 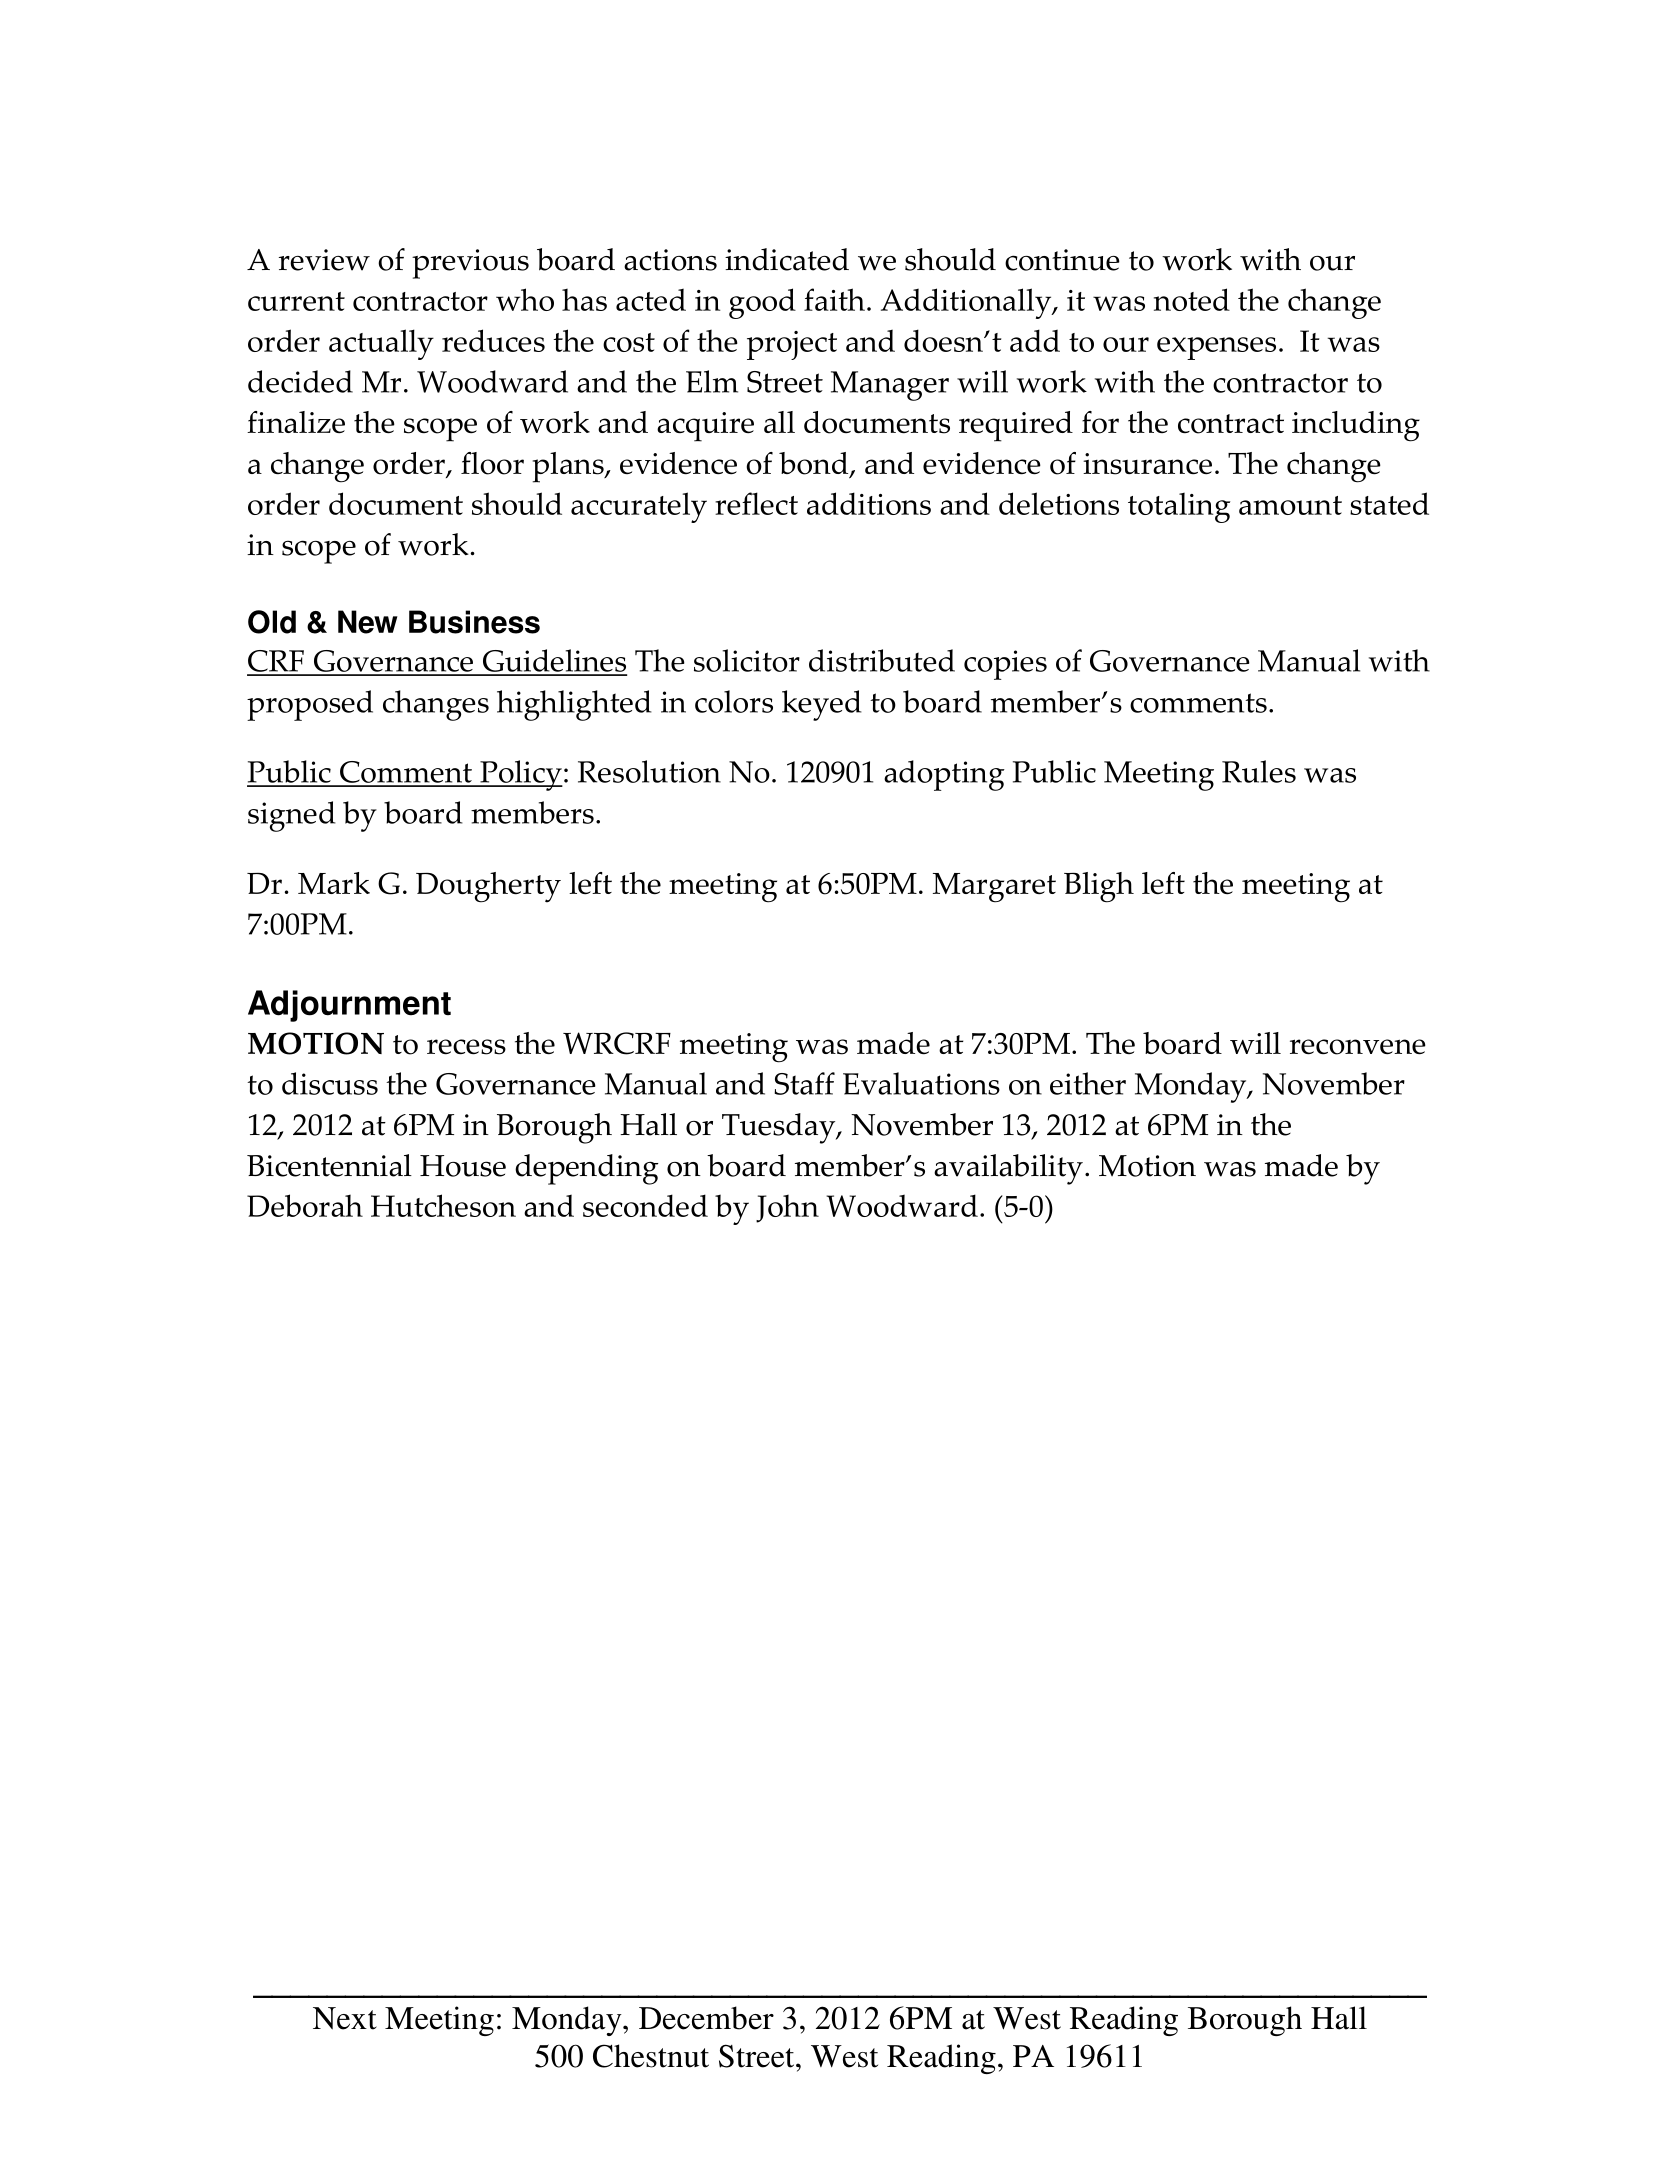 I want to click on House, so click(x=463, y=1166).
